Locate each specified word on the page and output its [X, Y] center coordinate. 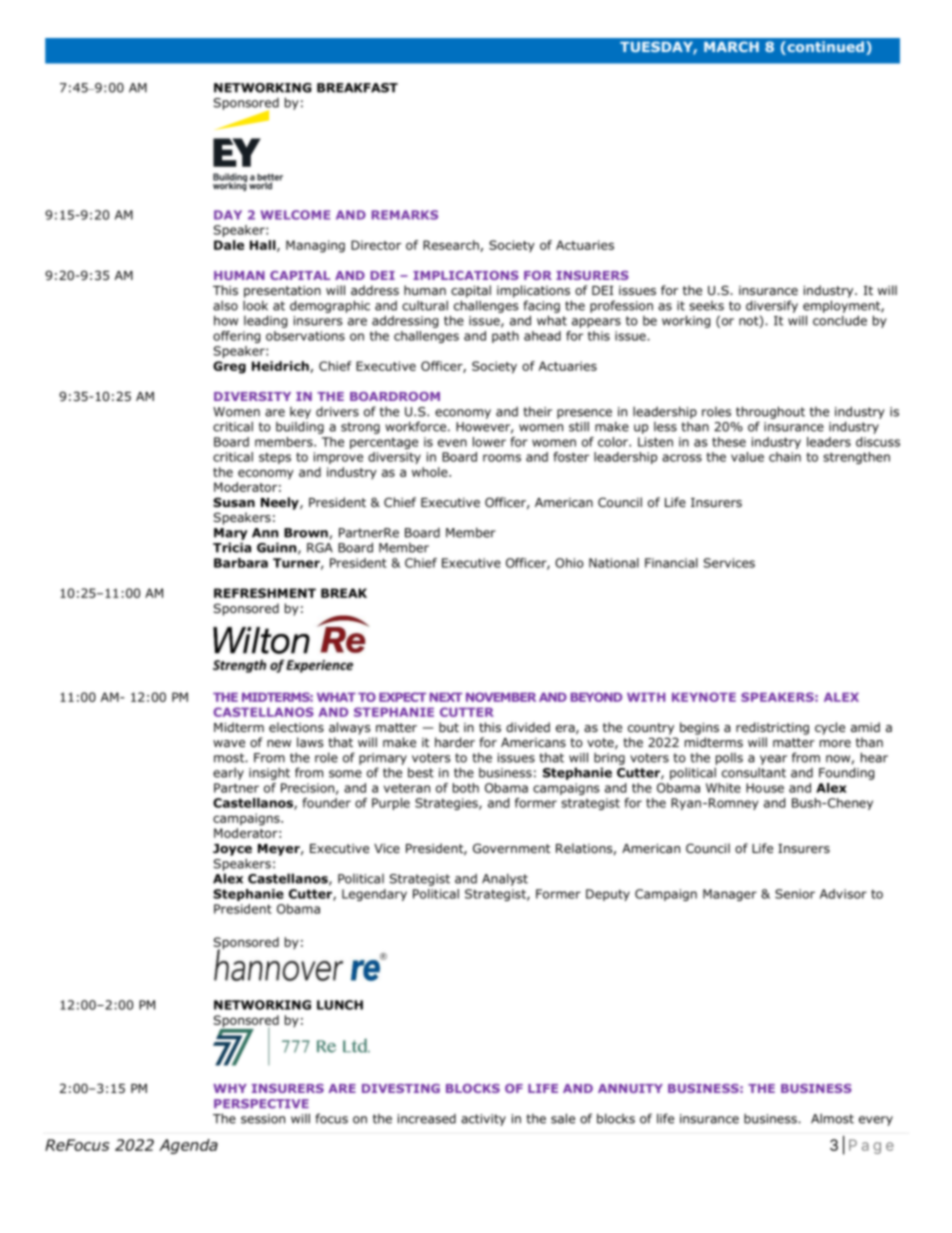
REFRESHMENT [265, 593]
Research [452, 246]
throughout [770, 412]
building [300, 427]
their [537, 411]
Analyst [505, 879]
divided [528, 727]
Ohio [569, 563]
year [773, 760]
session [263, 1119]
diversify [772, 306]
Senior [795, 894]
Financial [671, 563]
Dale [229, 245]
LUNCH [340, 1005]
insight [269, 773]
